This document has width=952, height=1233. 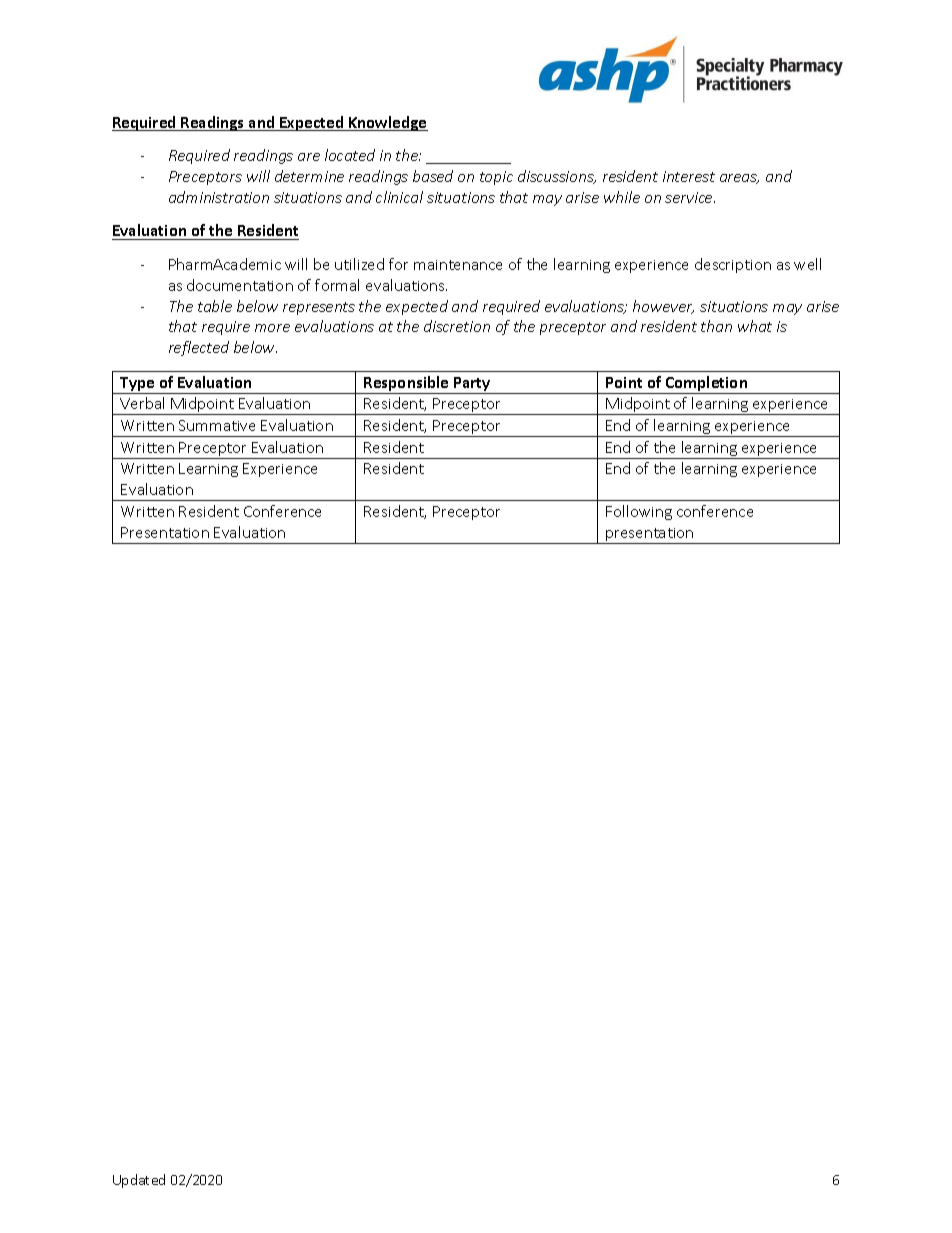 I want to click on administration, so click(x=219, y=197).
